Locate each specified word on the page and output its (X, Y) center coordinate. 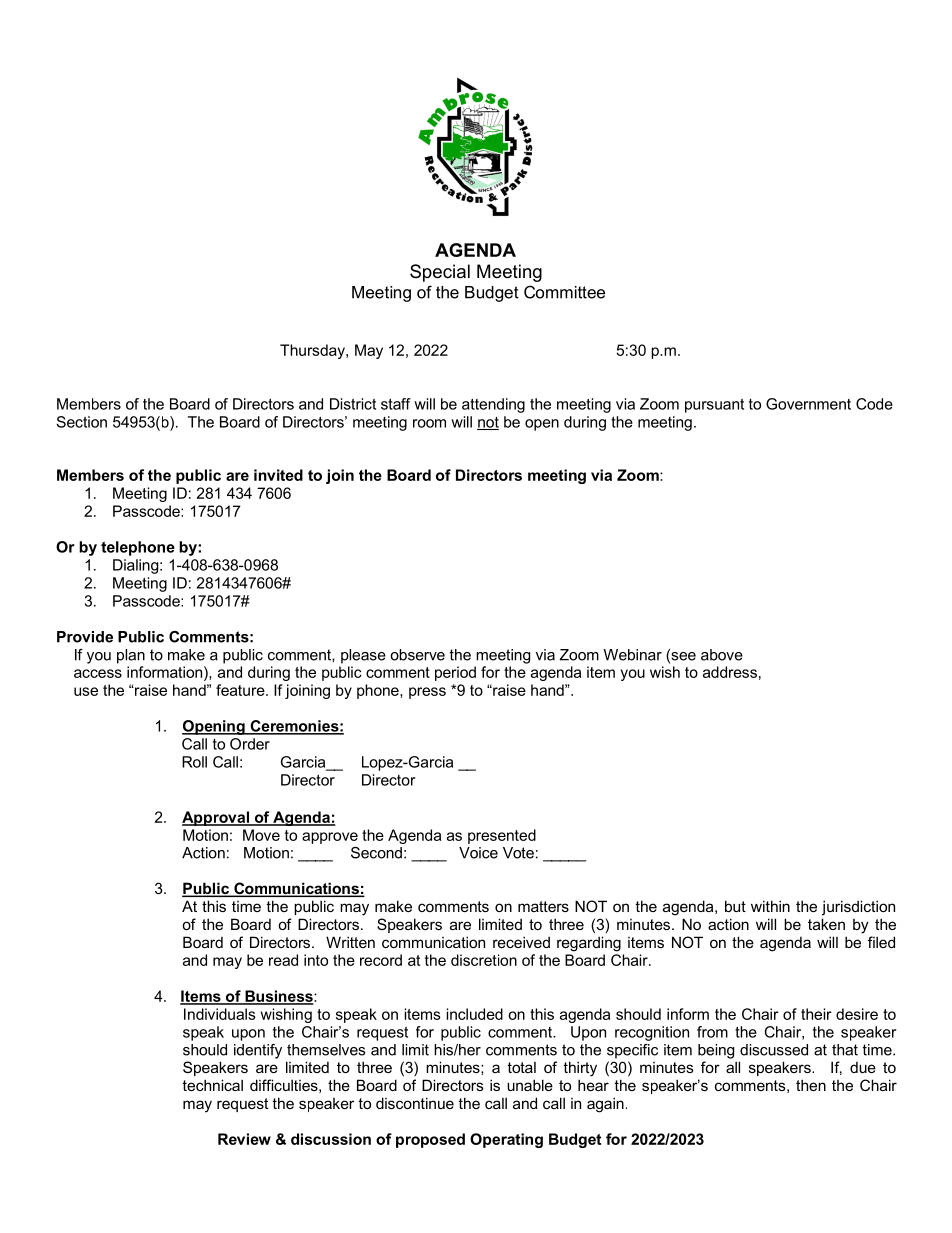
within (770, 906)
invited (278, 475)
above (722, 655)
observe (417, 655)
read (283, 960)
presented (502, 836)
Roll (194, 762)
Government (808, 404)
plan (131, 656)
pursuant (714, 406)
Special (440, 273)
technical (212, 1085)
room (429, 423)
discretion (484, 960)
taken (826, 924)
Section (81, 422)
